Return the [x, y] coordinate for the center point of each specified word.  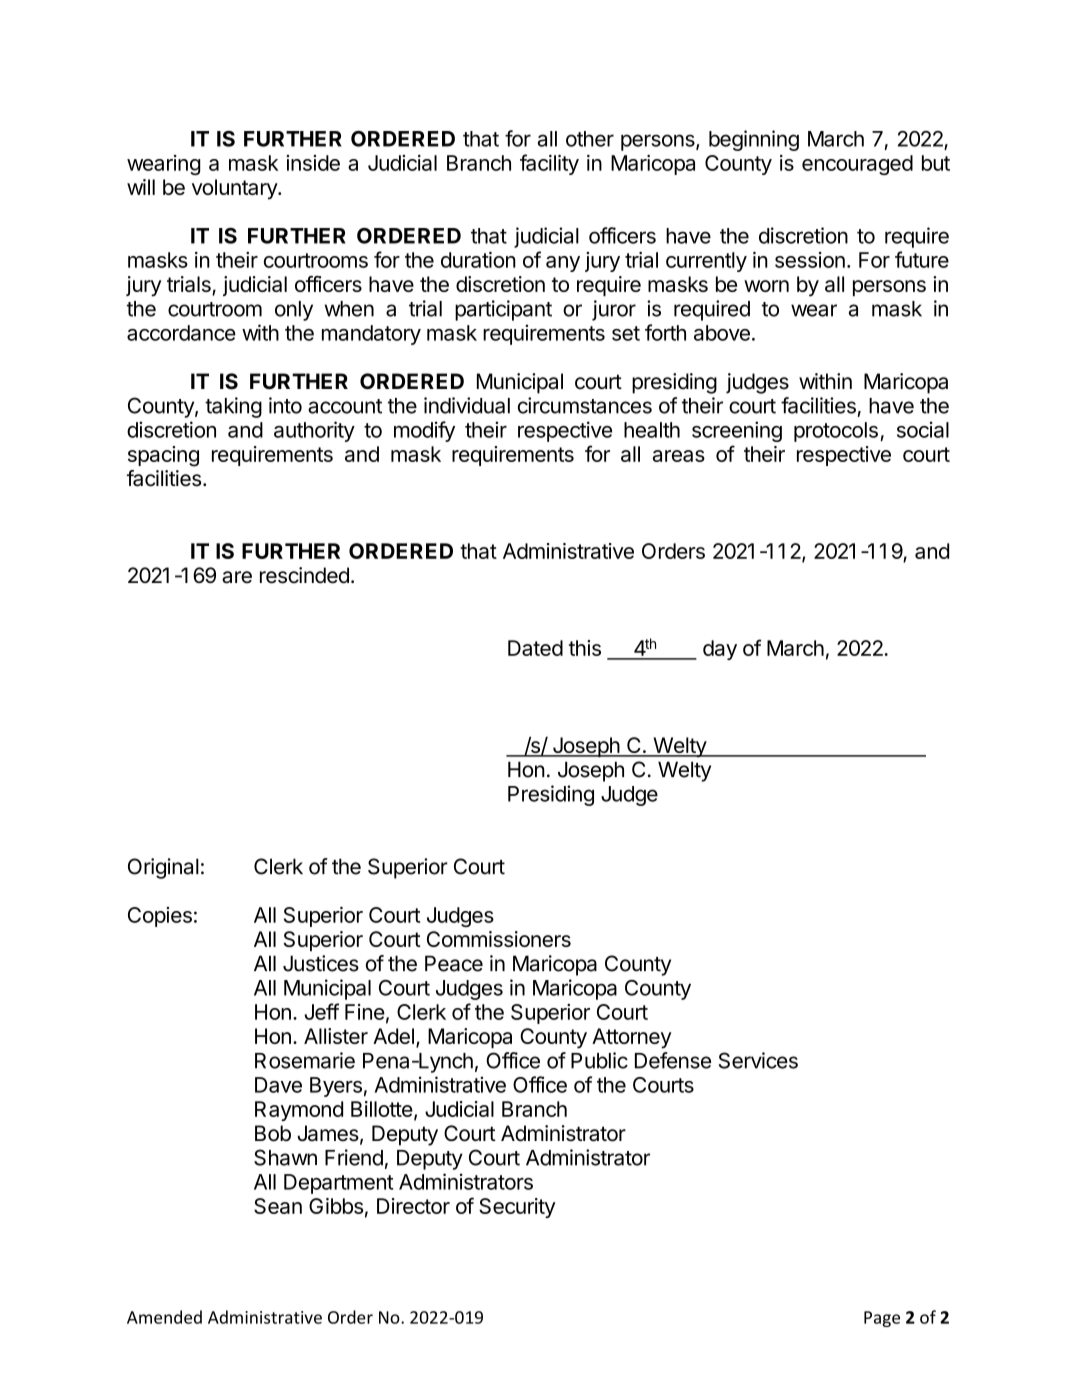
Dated [535, 648]
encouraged [857, 165]
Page [882, 1319]
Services [758, 1060]
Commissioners [499, 939]
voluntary [235, 189]
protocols [836, 432]
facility [549, 164]
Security [517, 1208]
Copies [160, 917]
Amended [164, 1317]
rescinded [304, 575]
